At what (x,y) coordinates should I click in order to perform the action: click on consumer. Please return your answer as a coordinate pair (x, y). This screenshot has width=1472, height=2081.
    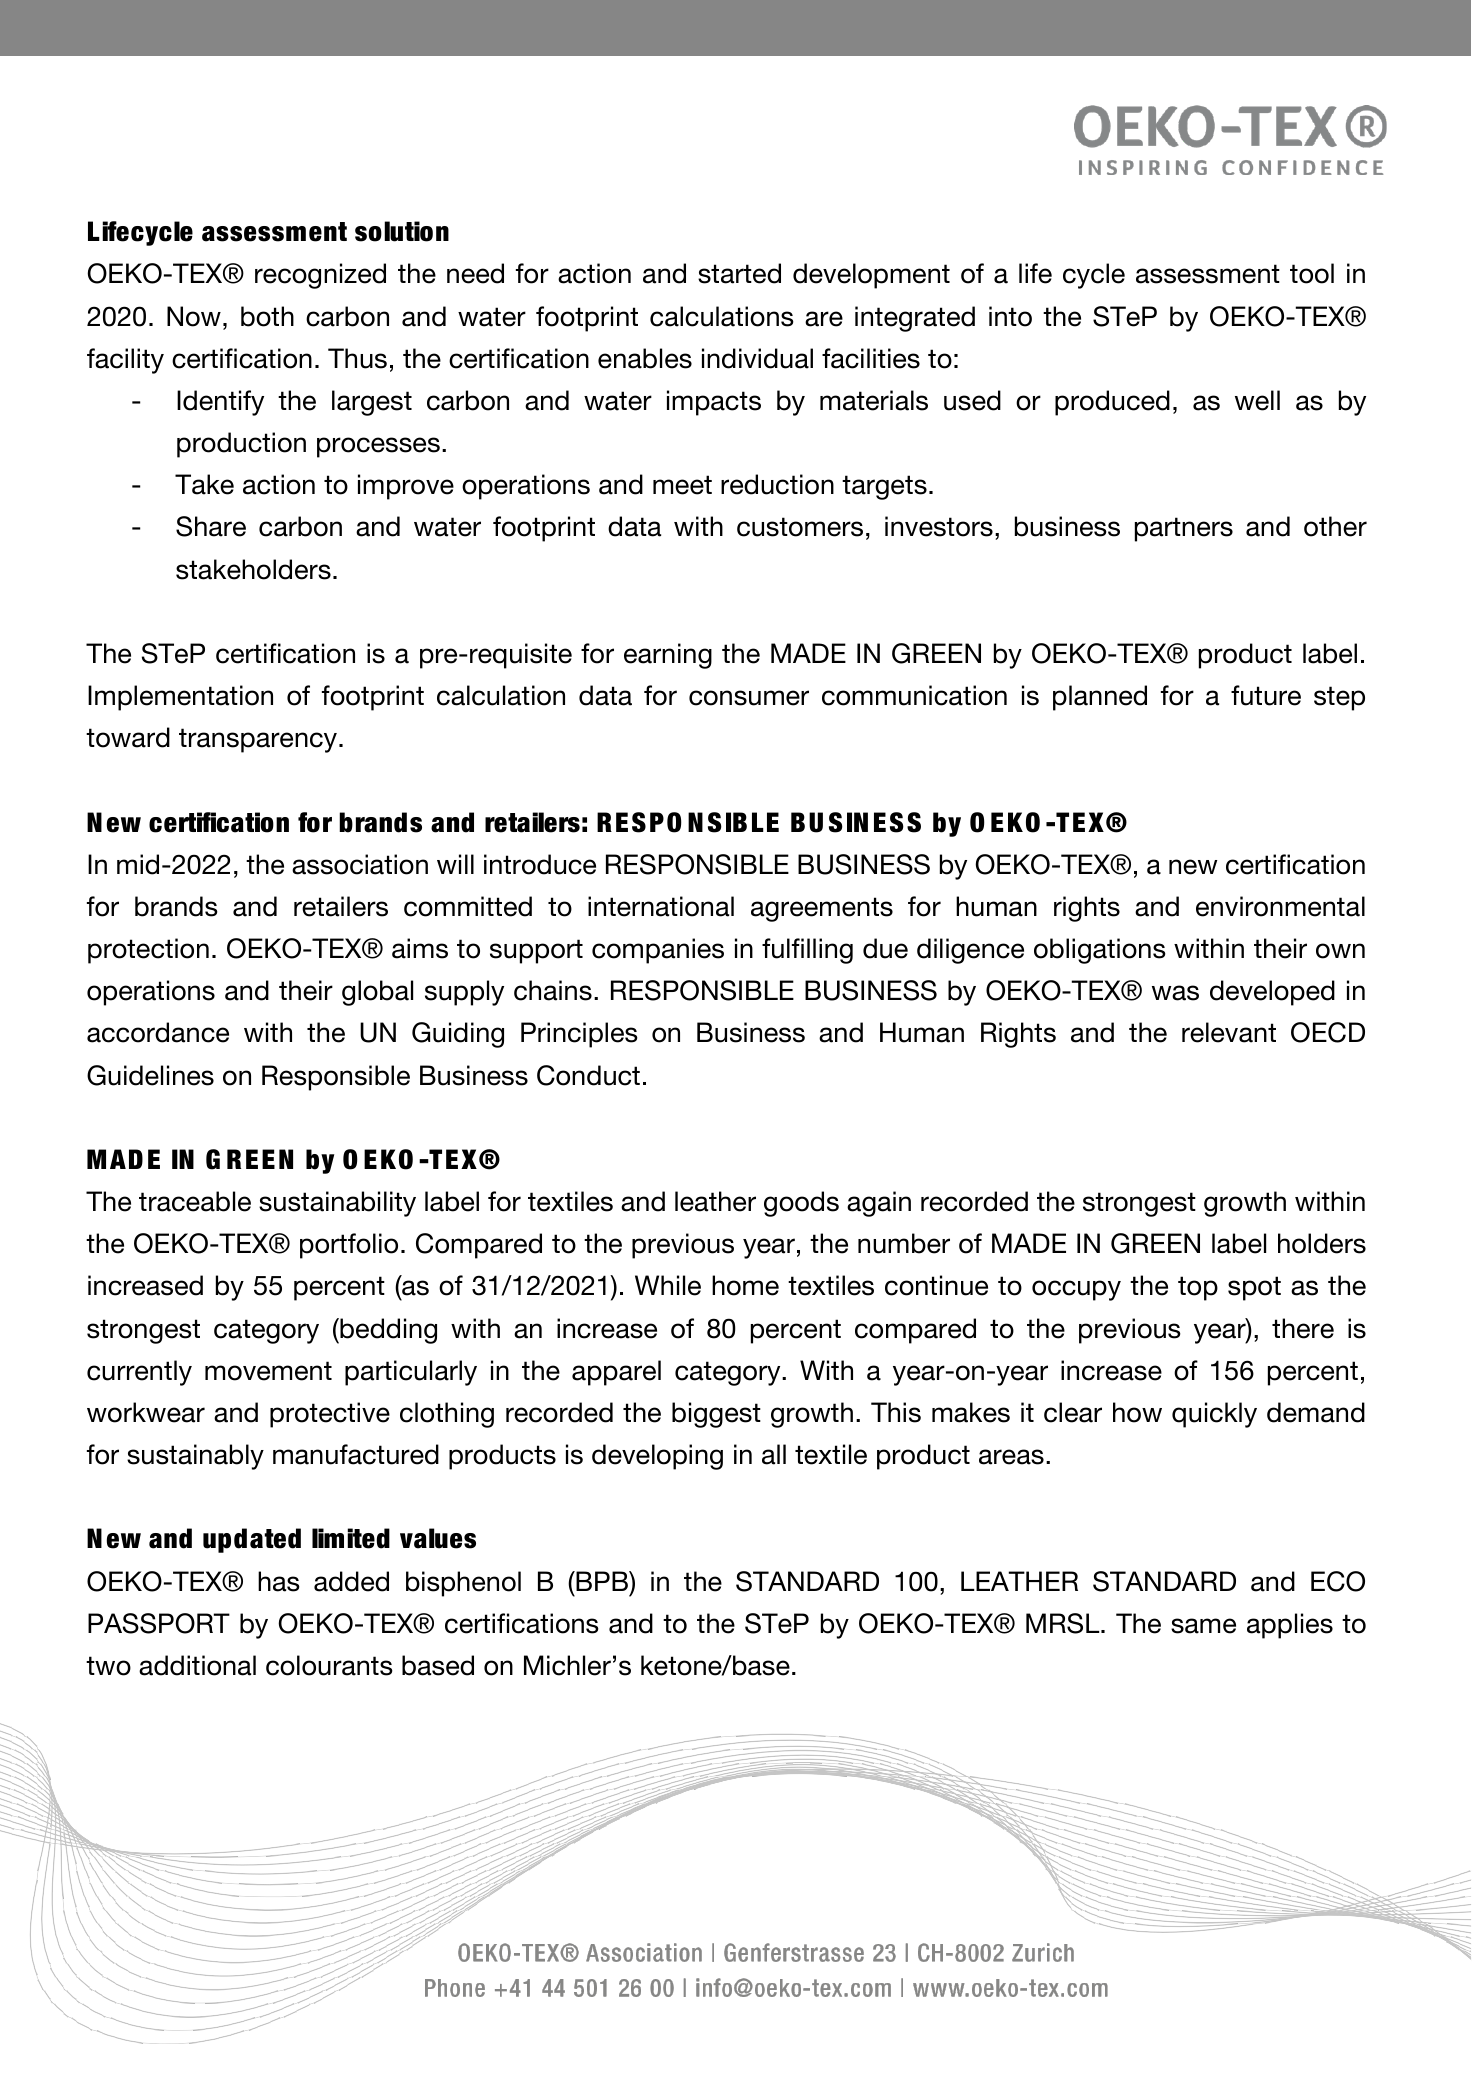
    Looking at the image, I should click on (749, 698).
